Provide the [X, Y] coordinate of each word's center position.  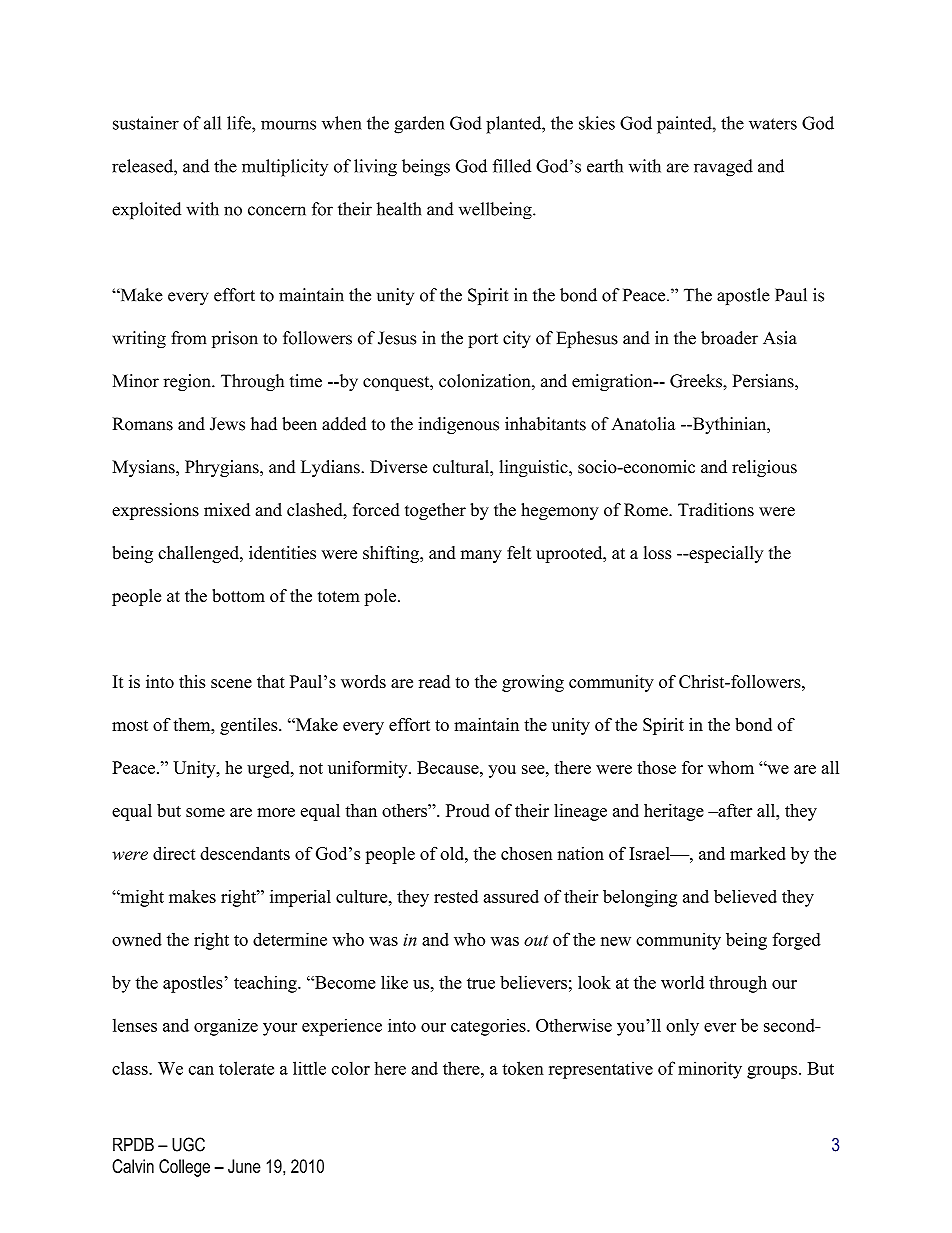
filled [512, 166]
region [188, 382]
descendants [245, 853]
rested [456, 896]
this [192, 681]
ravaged [723, 168]
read [434, 681]
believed [745, 896]
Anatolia [643, 424]
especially [725, 554]
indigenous [458, 425]
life [240, 123]
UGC [188, 1144]
